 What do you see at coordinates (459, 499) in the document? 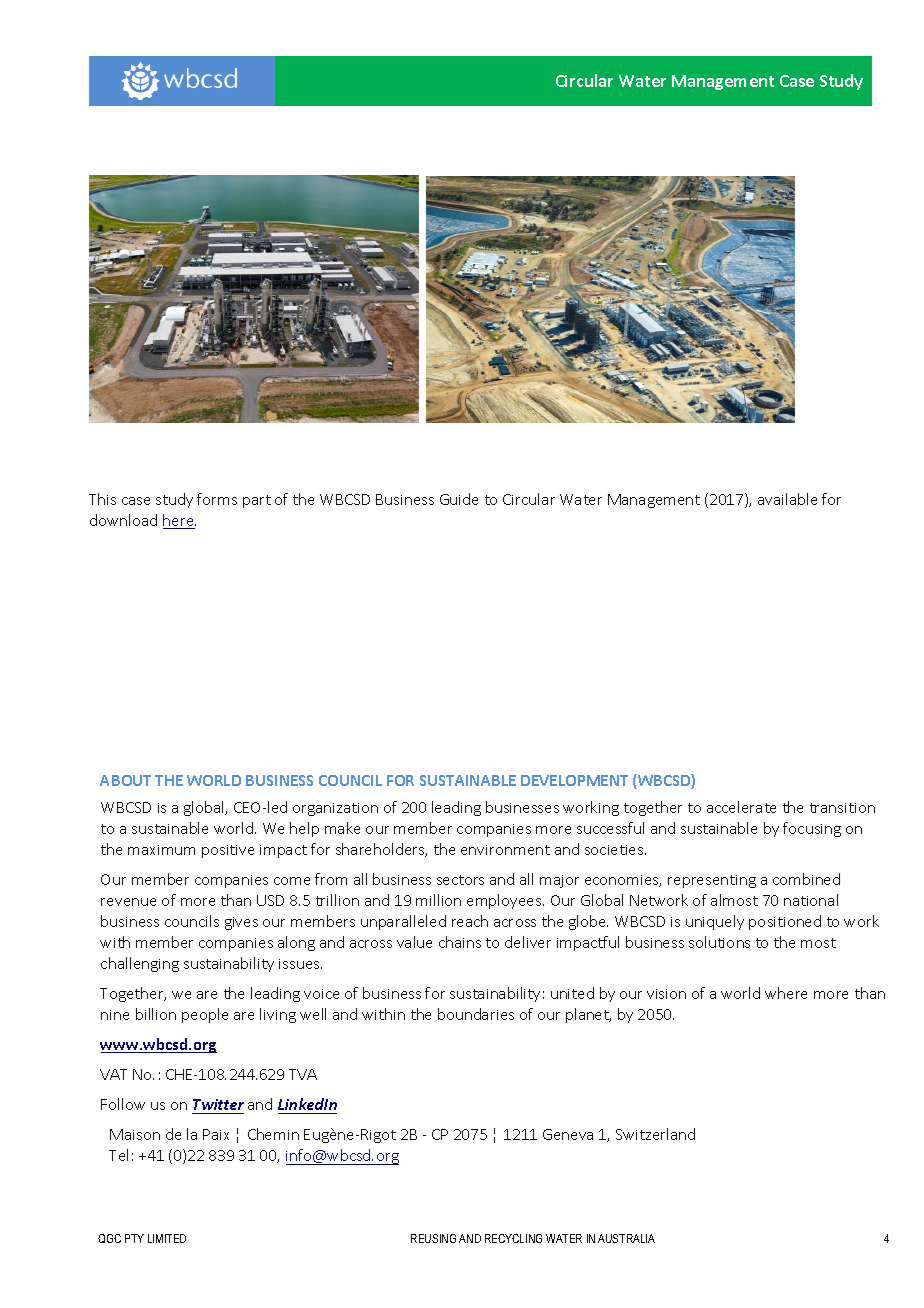
I see `Guide` at bounding box center [459, 499].
